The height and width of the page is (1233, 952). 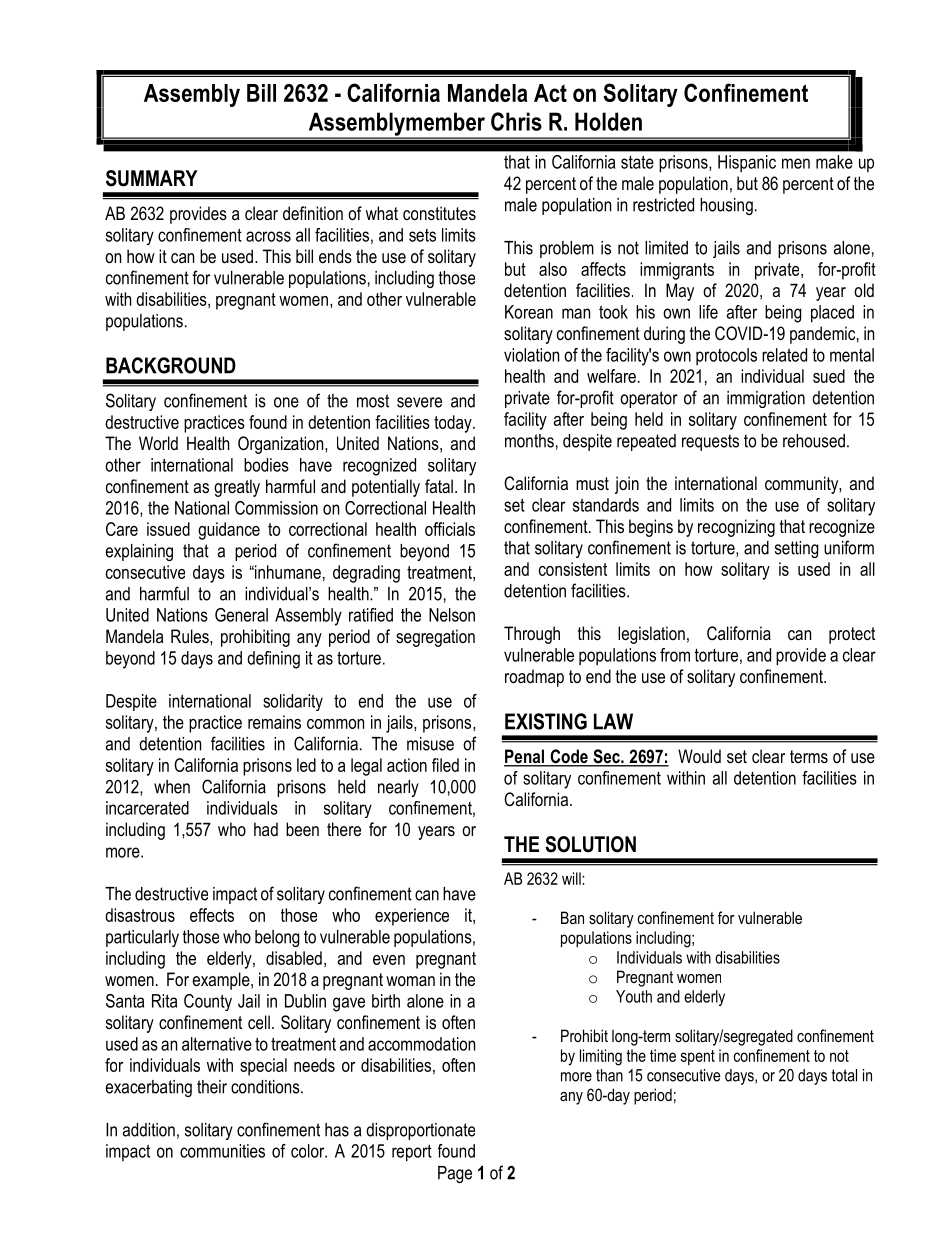 I want to click on Page, so click(x=455, y=1174).
